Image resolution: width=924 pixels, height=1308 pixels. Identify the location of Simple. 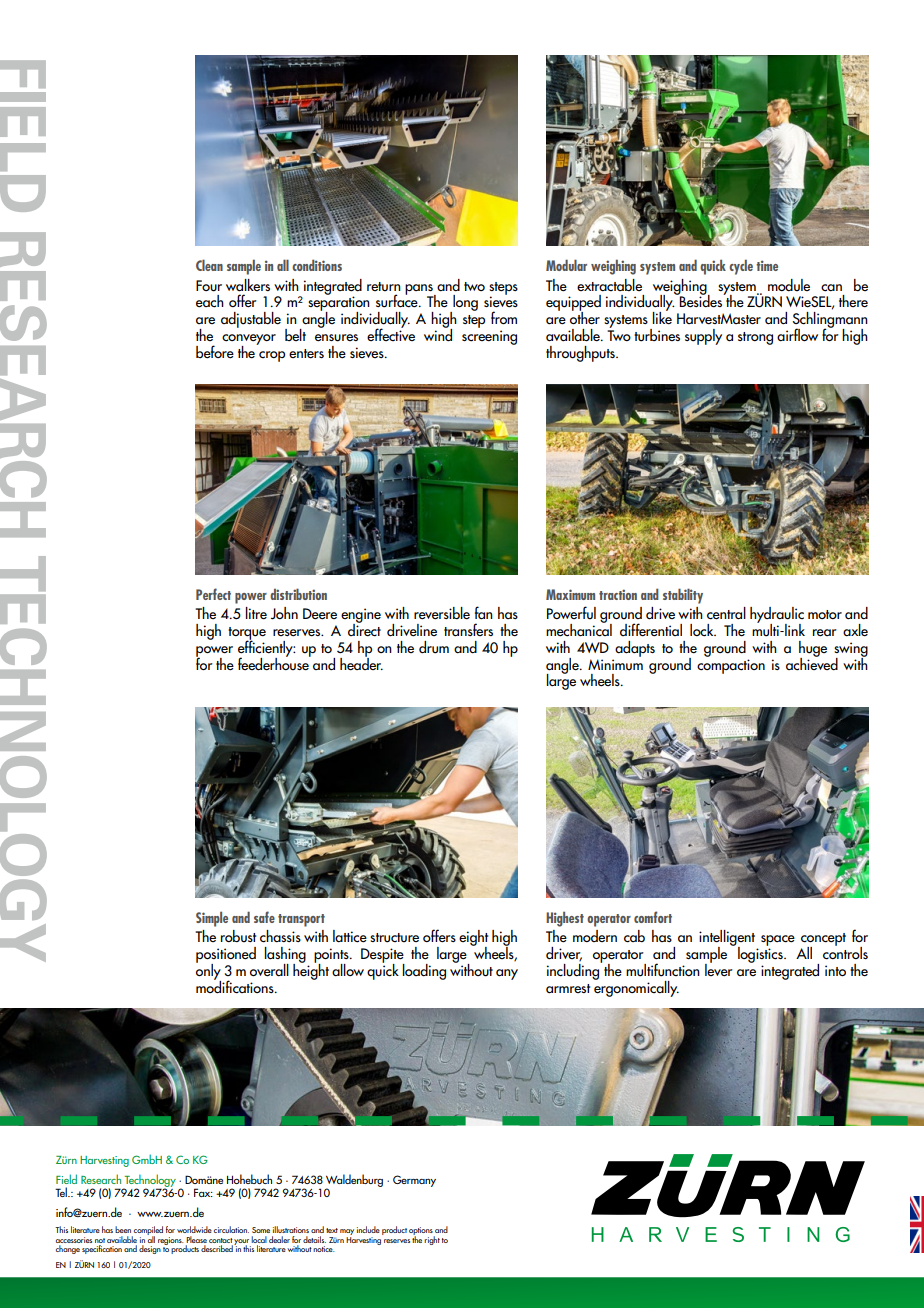
(212, 919).
